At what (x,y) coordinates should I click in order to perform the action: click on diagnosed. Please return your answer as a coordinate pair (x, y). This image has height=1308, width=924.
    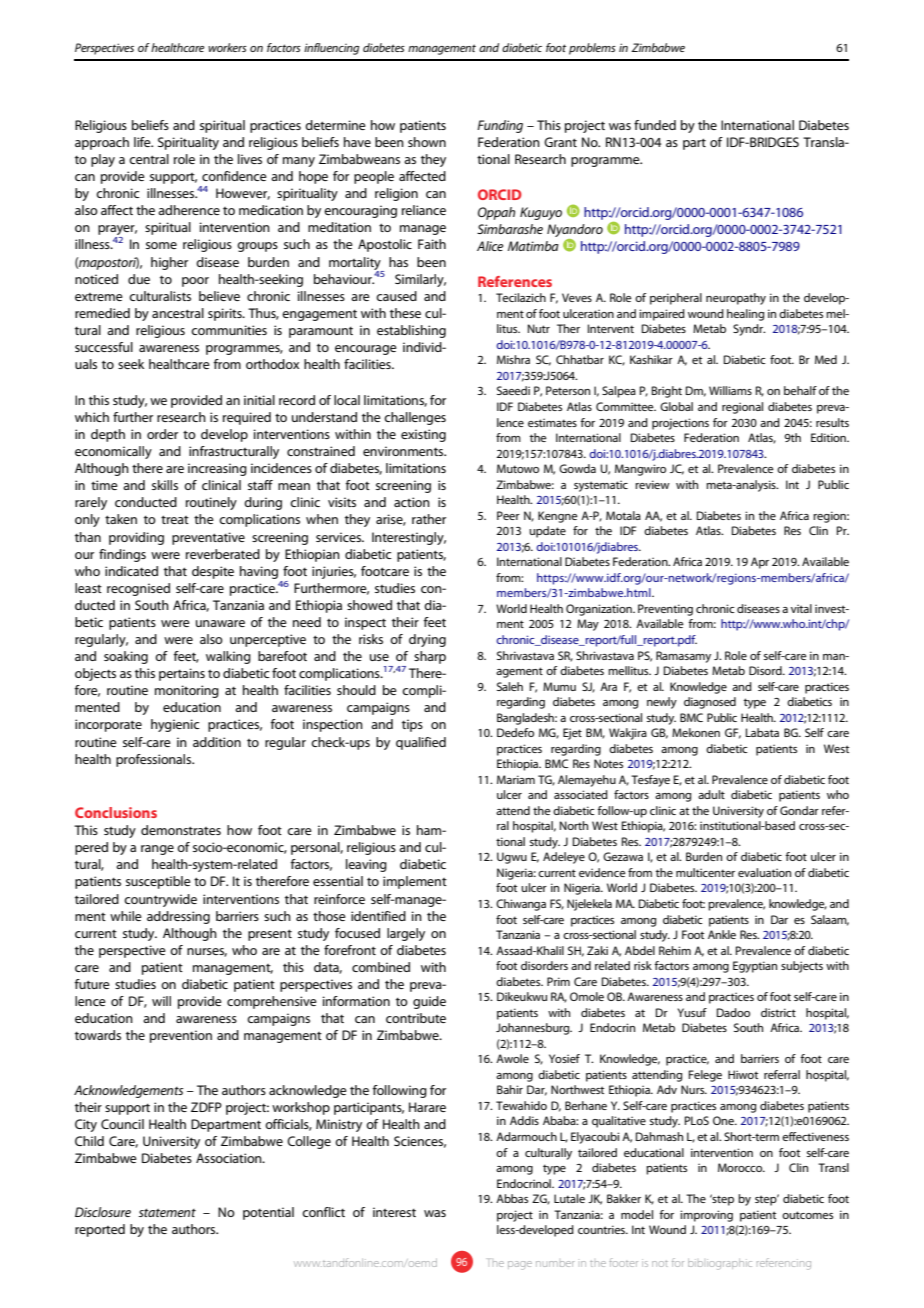
    Looking at the image, I should click on (710, 703).
